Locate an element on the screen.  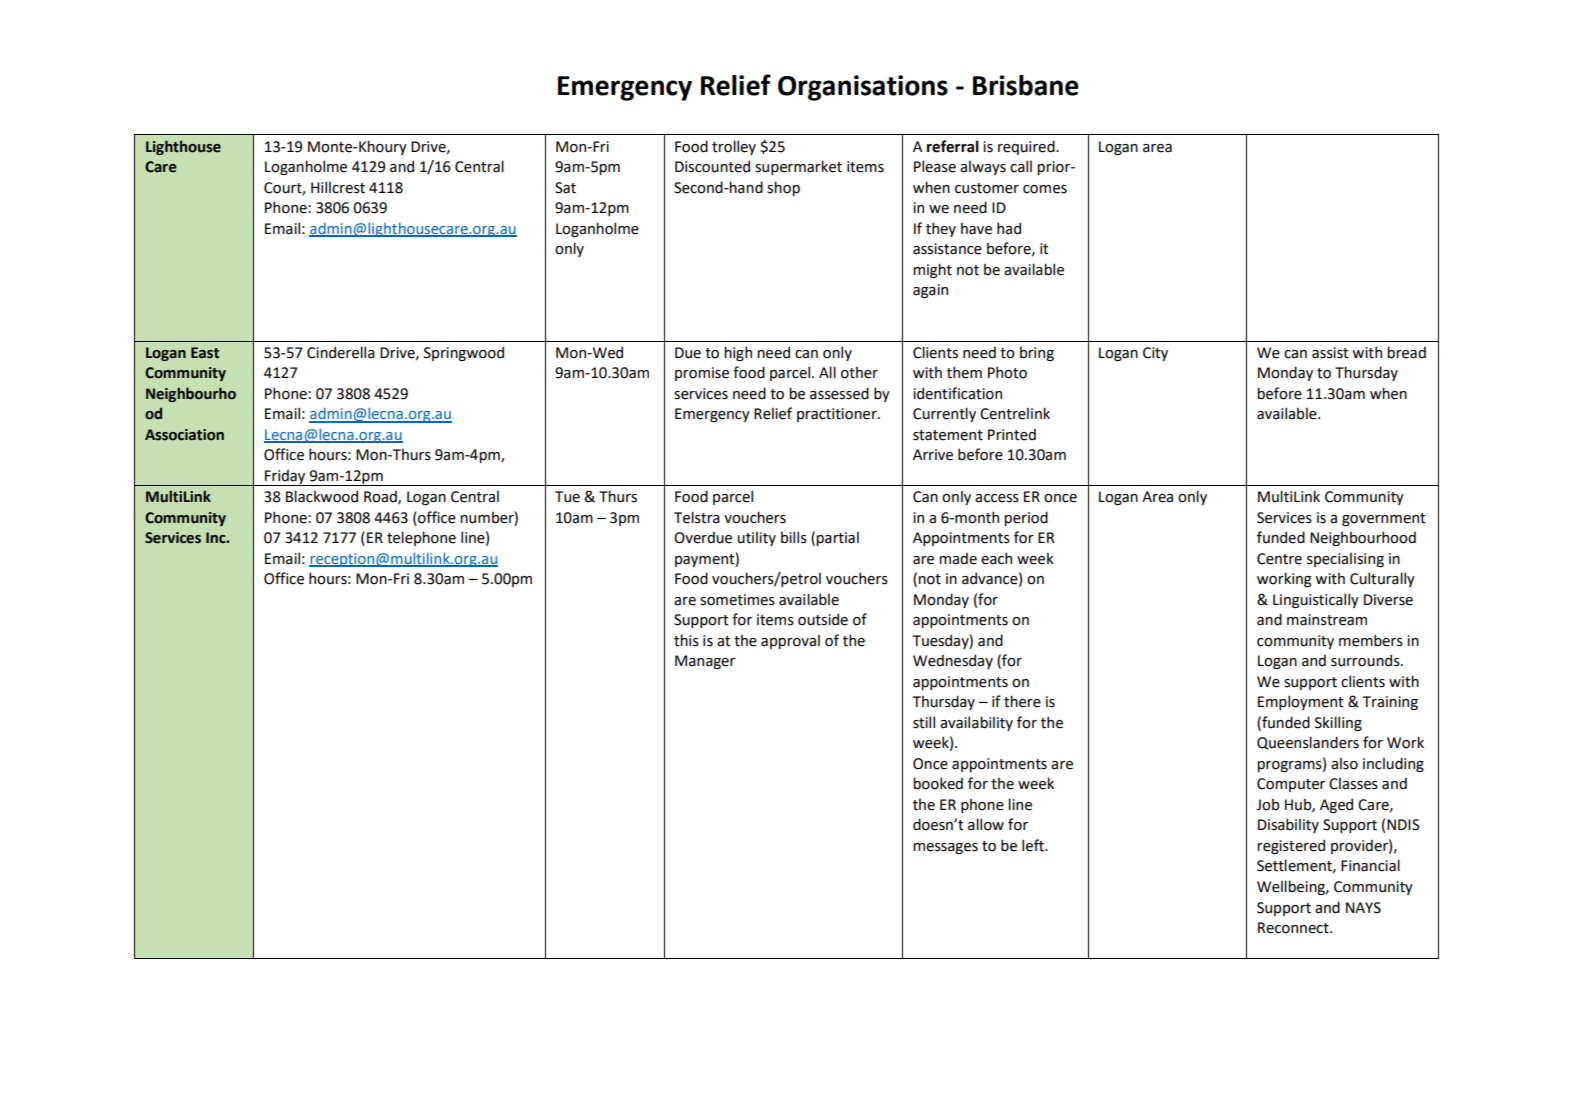
high is located at coordinates (738, 353).
